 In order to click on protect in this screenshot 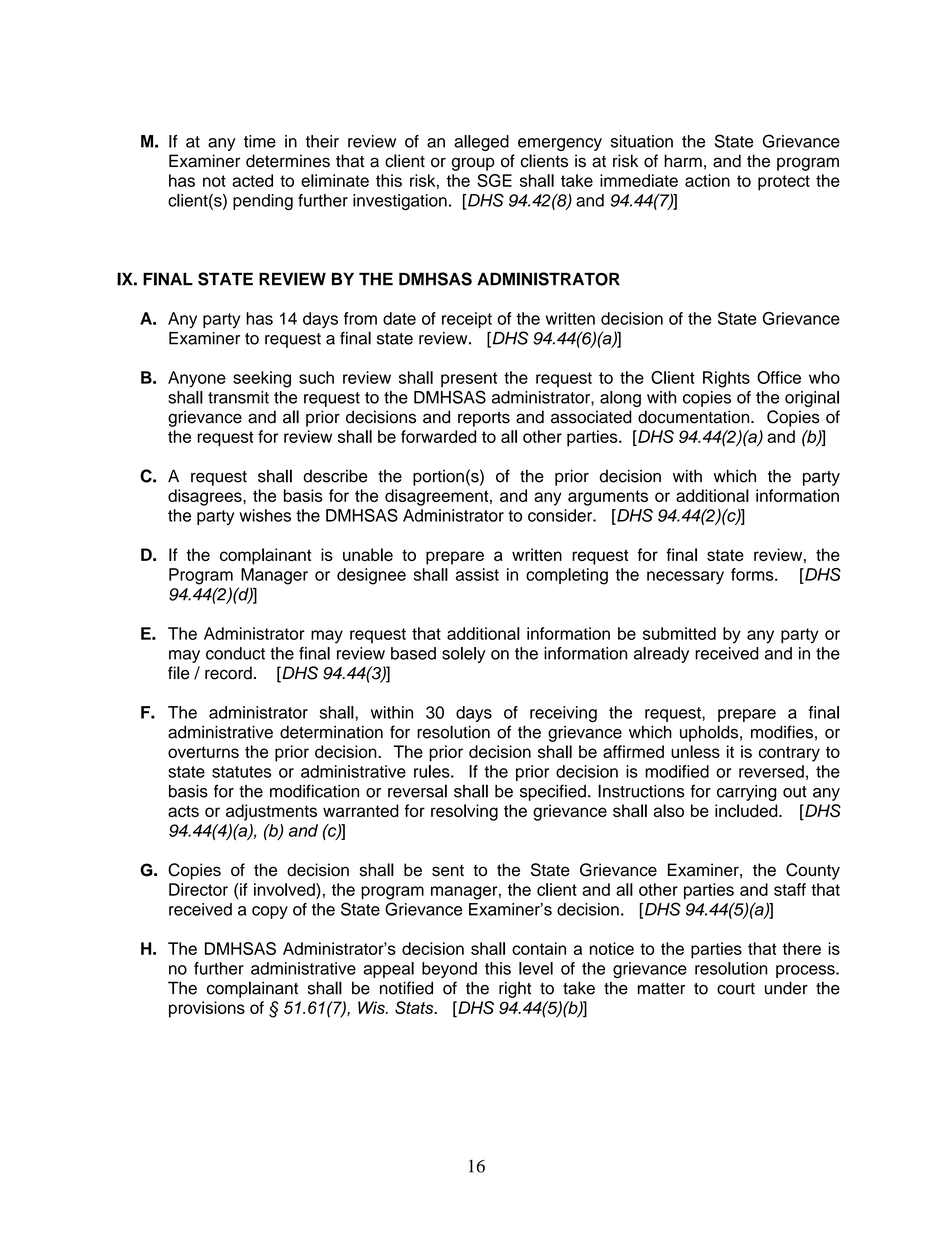, I will do `click(784, 183)`.
